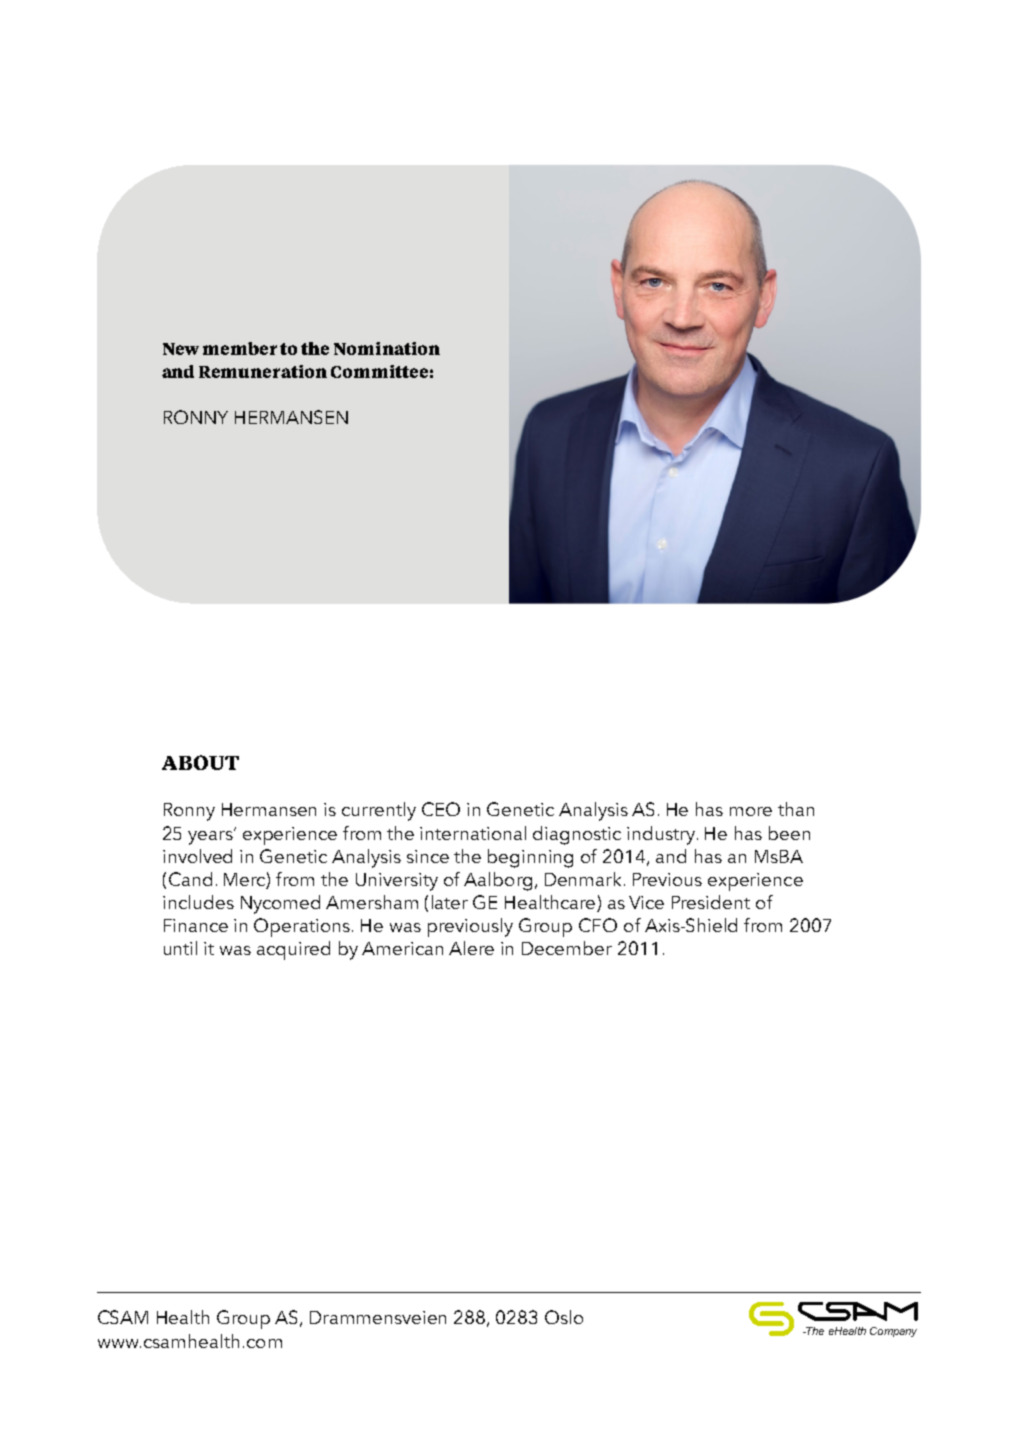 The height and width of the document is (1440, 1018). I want to click on member, so click(240, 348).
